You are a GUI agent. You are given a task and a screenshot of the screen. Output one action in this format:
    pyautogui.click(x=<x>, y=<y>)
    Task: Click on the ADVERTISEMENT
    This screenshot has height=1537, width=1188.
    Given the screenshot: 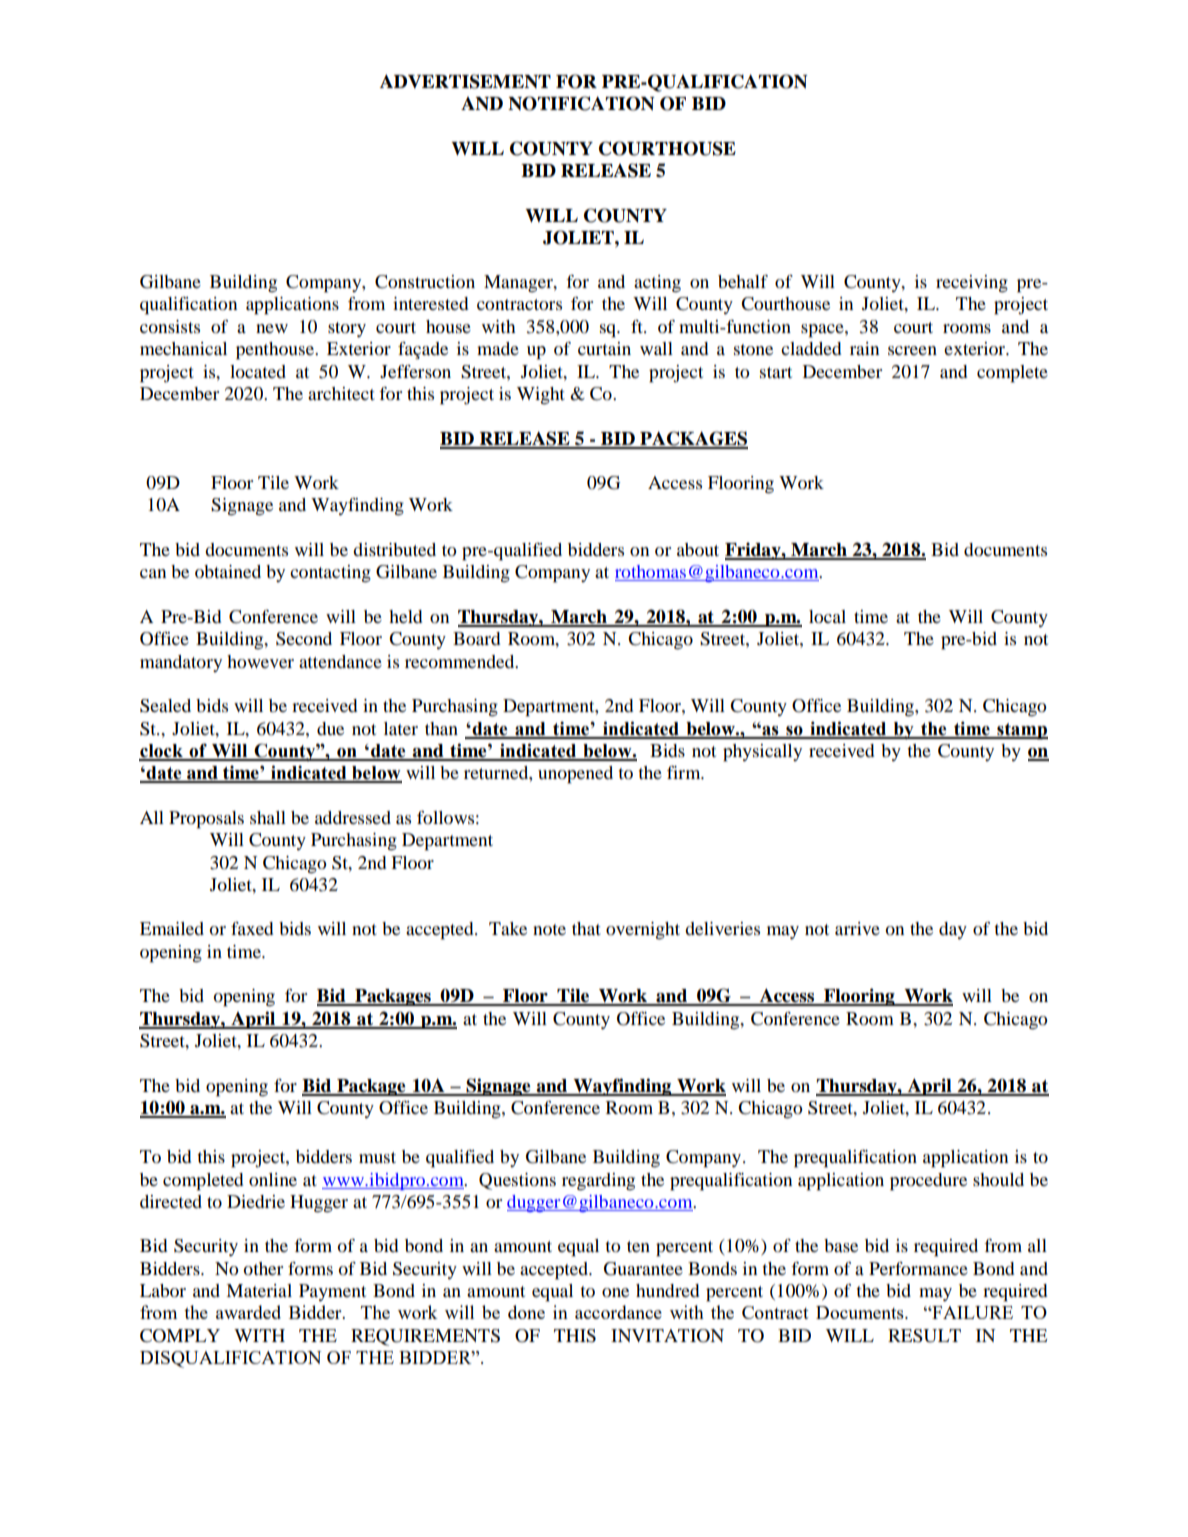 What is the action you would take?
    pyautogui.click(x=465, y=81)
